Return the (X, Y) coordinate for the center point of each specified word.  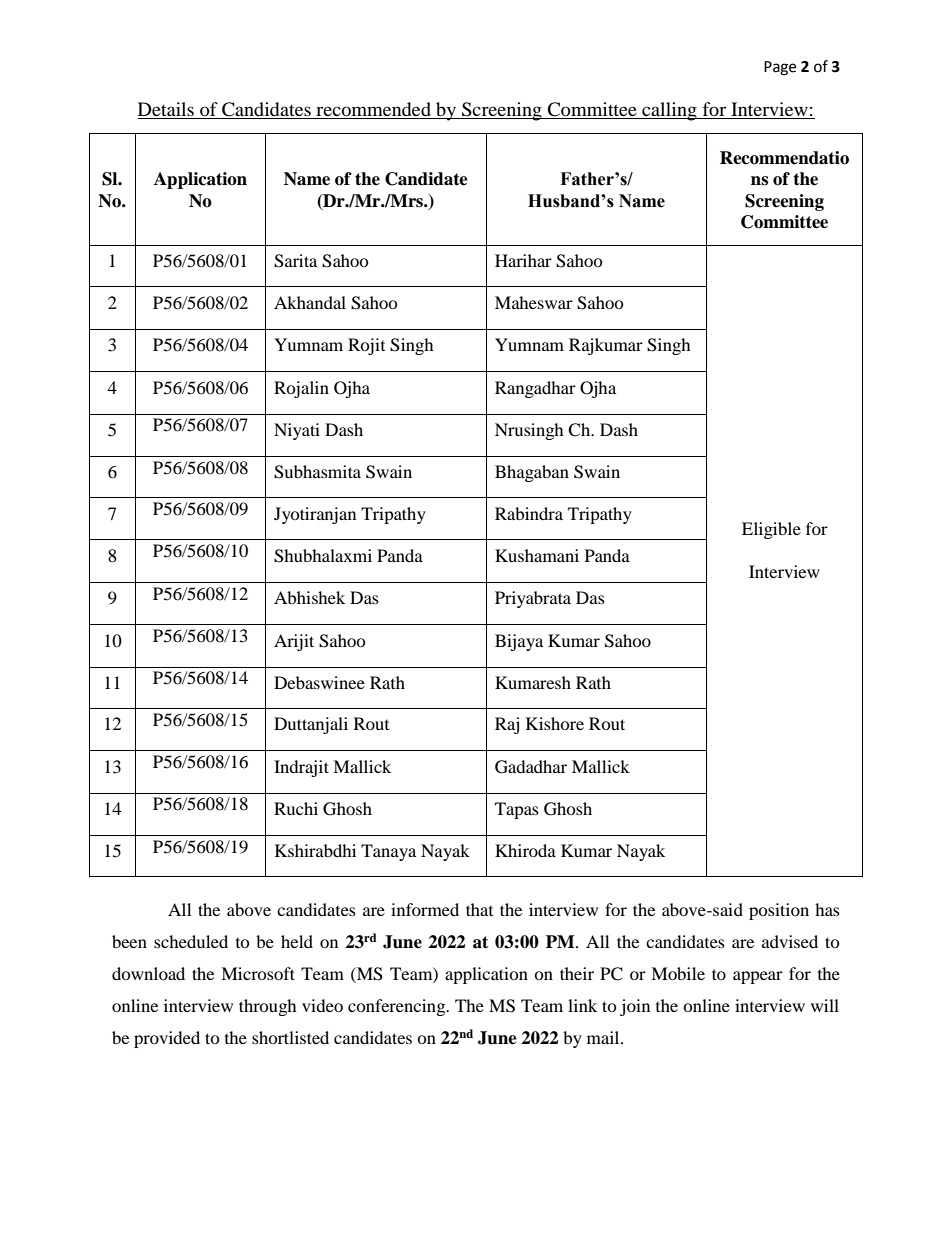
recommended (373, 110)
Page (780, 68)
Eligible (771, 530)
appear (758, 977)
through (268, 1007)
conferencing (398, 1007)
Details (167, 110)
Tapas (517, 810)
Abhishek (309, 597)
